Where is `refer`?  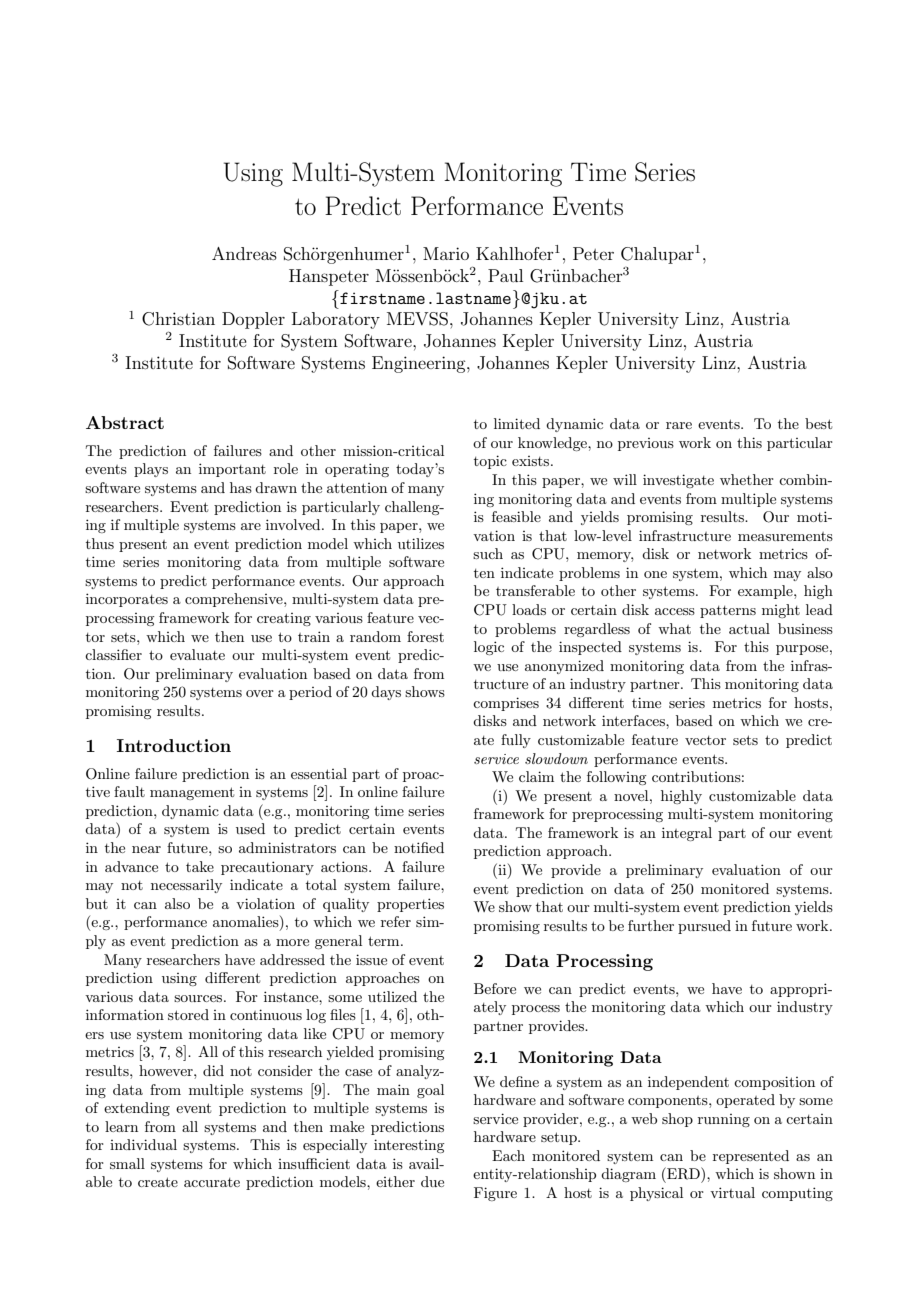
refer is located at coordinates (396, 921).
